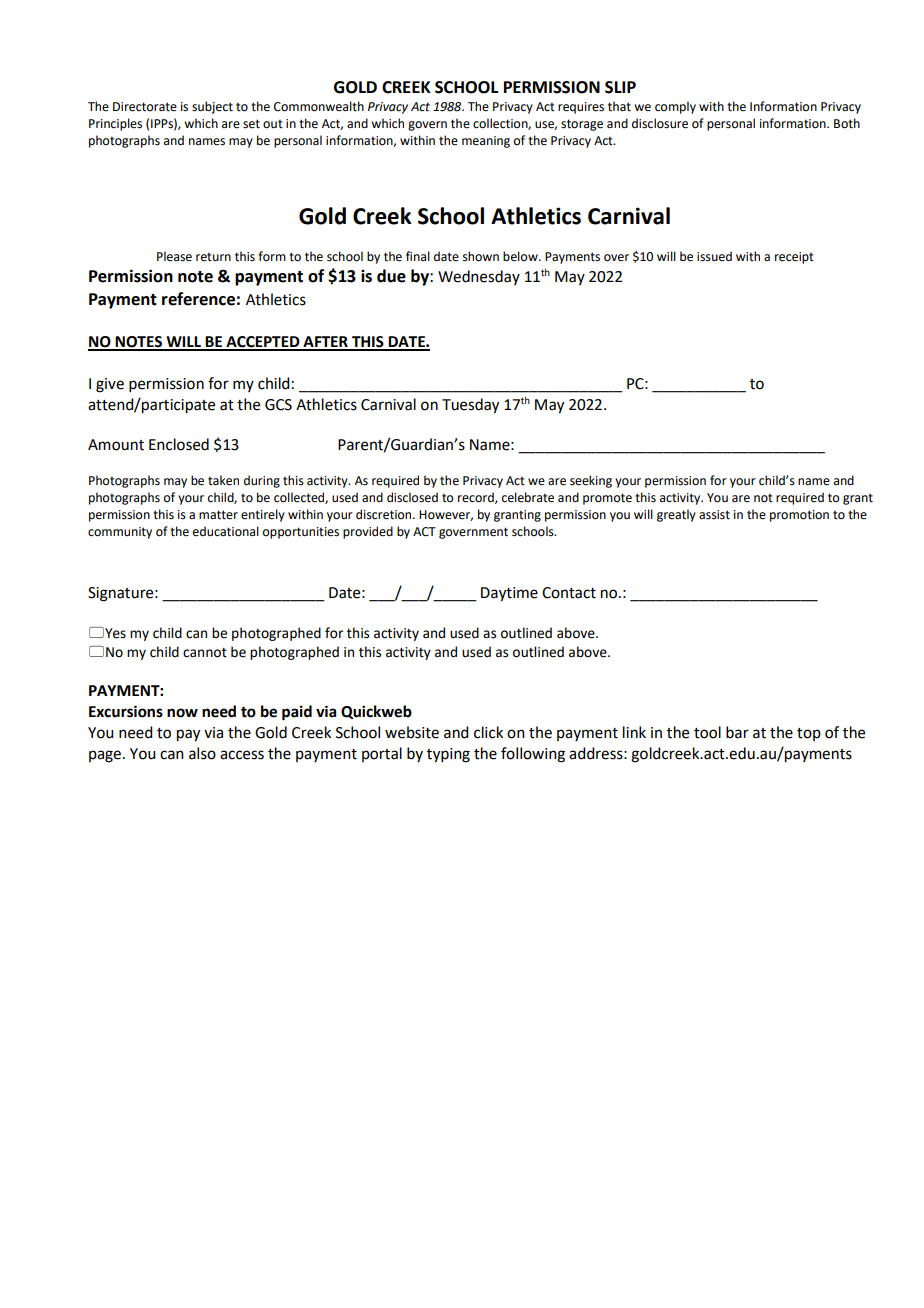 Image resolution: width=924 pixels, height=1308 pixels. Describe the element at coordinates (212, 107) in the document. I see `subject` at that location.
